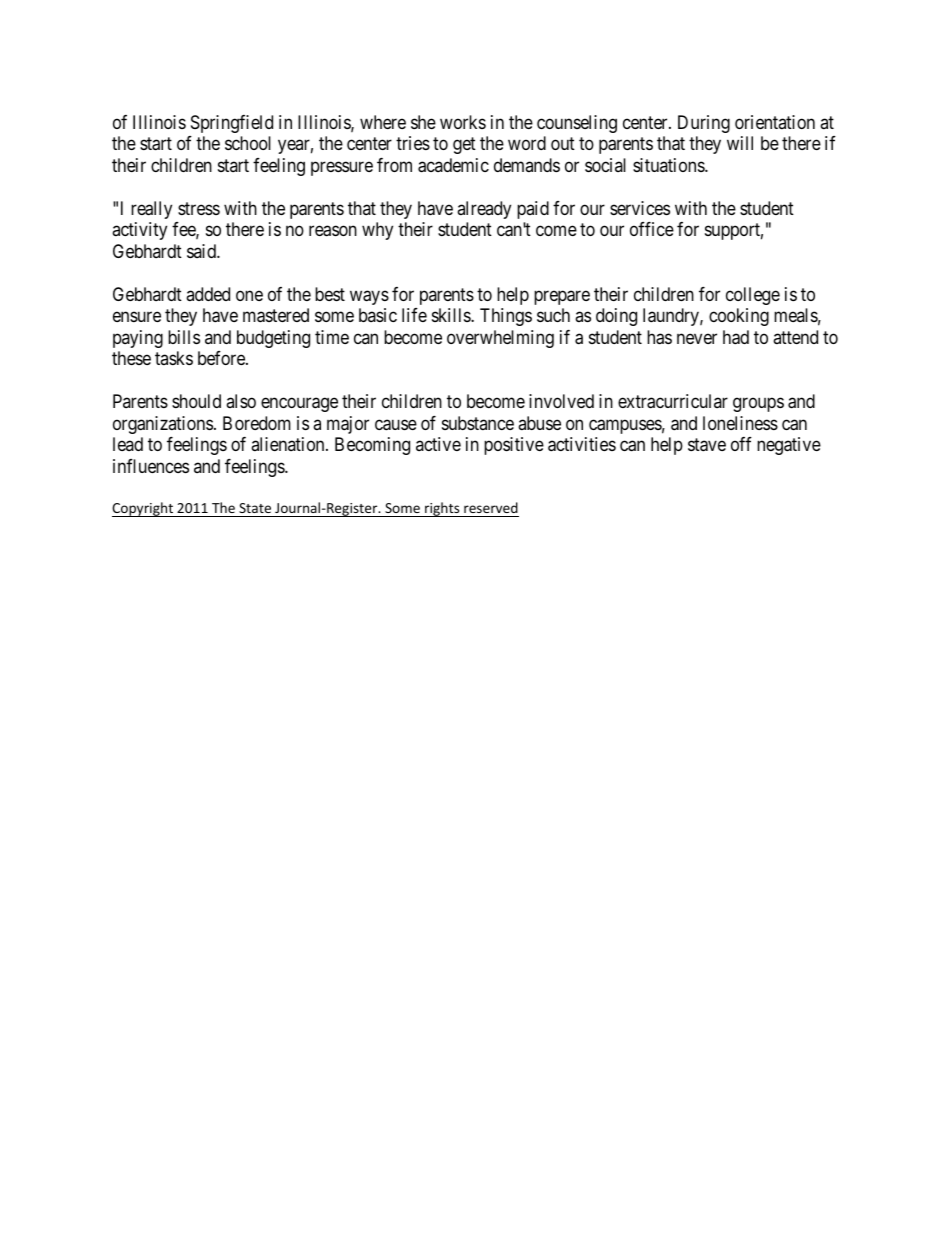  Describe the element at coordinates (463, 122) in the screenshot. I see `works` at that location.
